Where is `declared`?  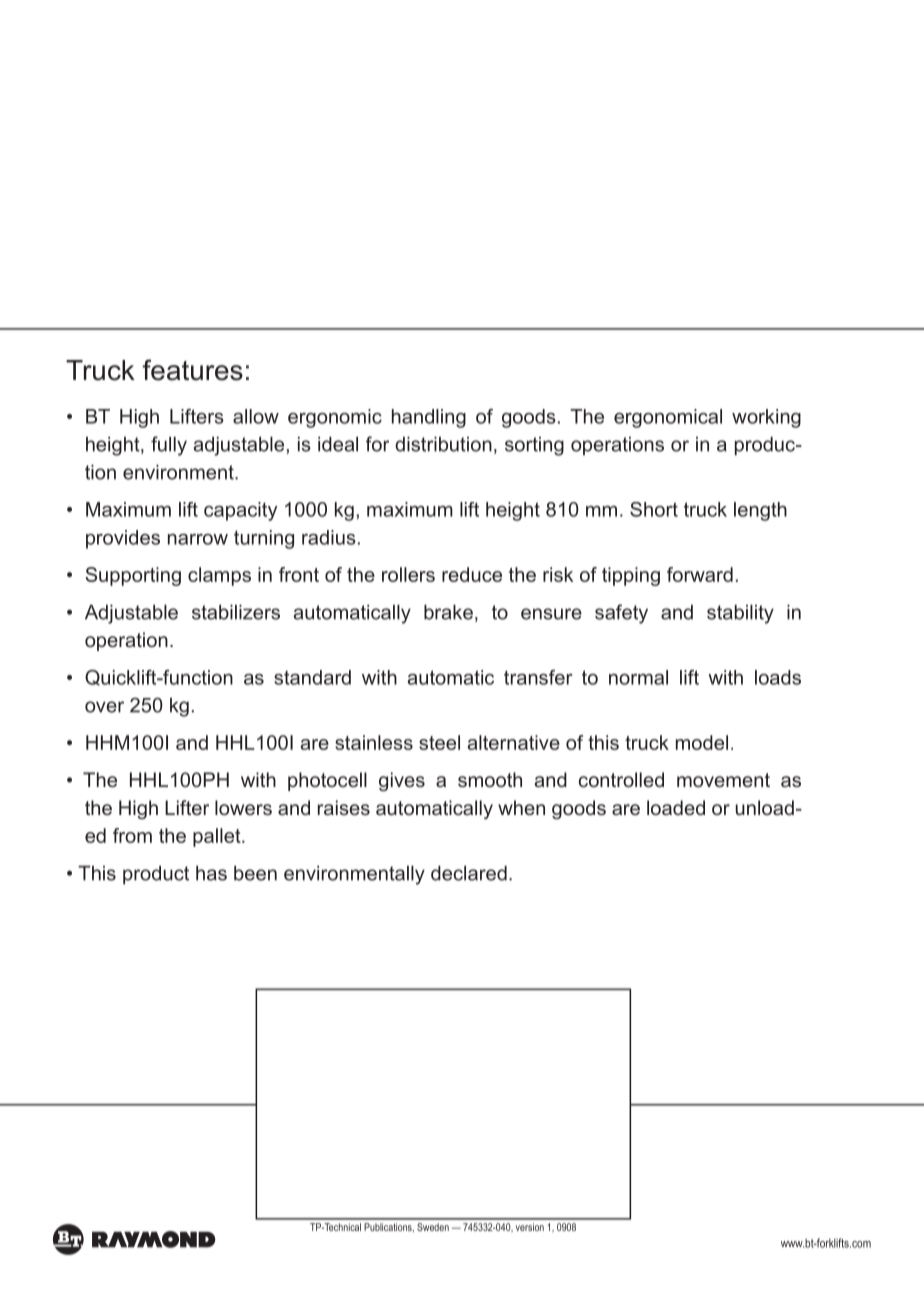 declared is located at coordinates (469, 873).
